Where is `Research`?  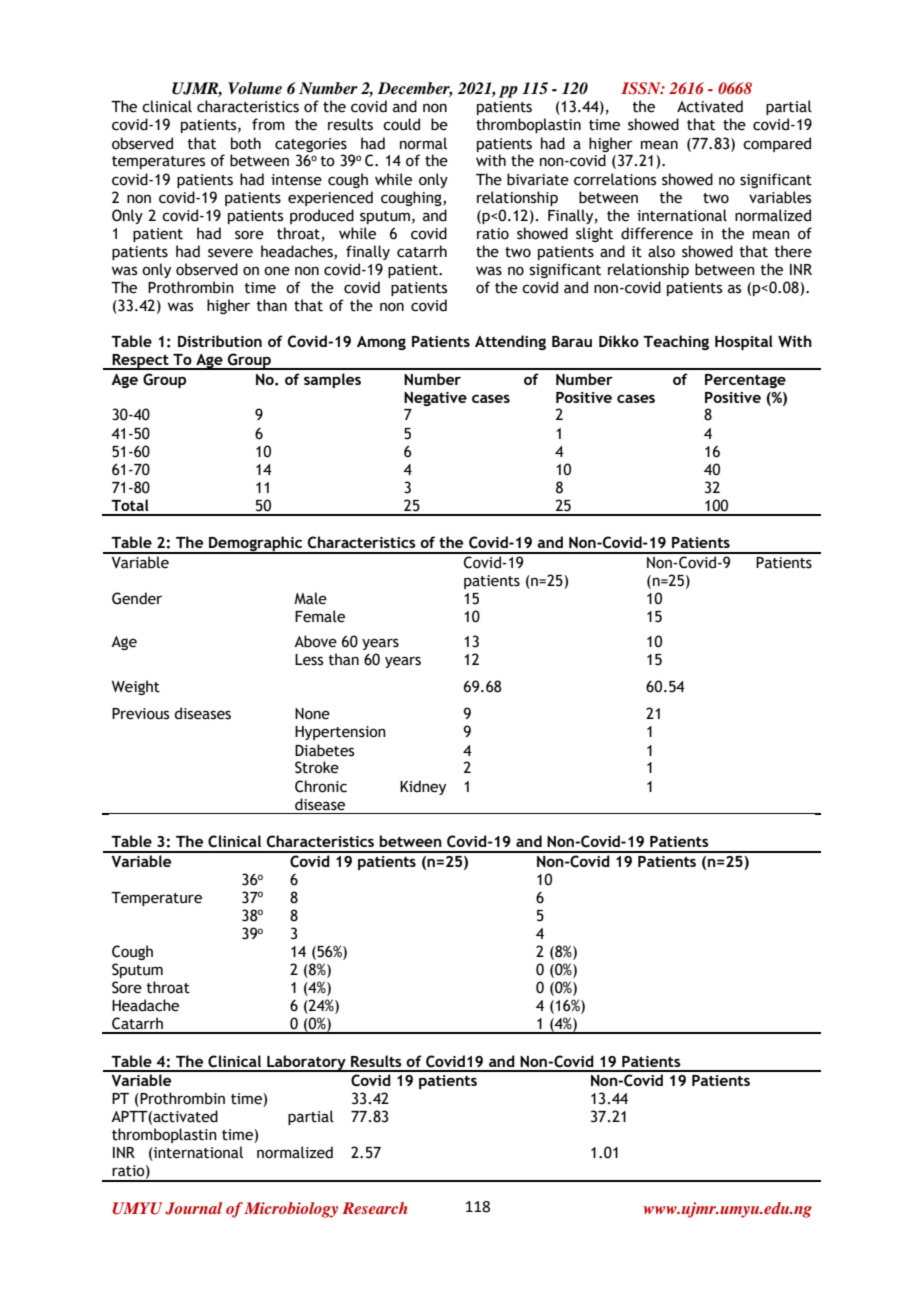 Research is located at coordinates (374, 1208).
